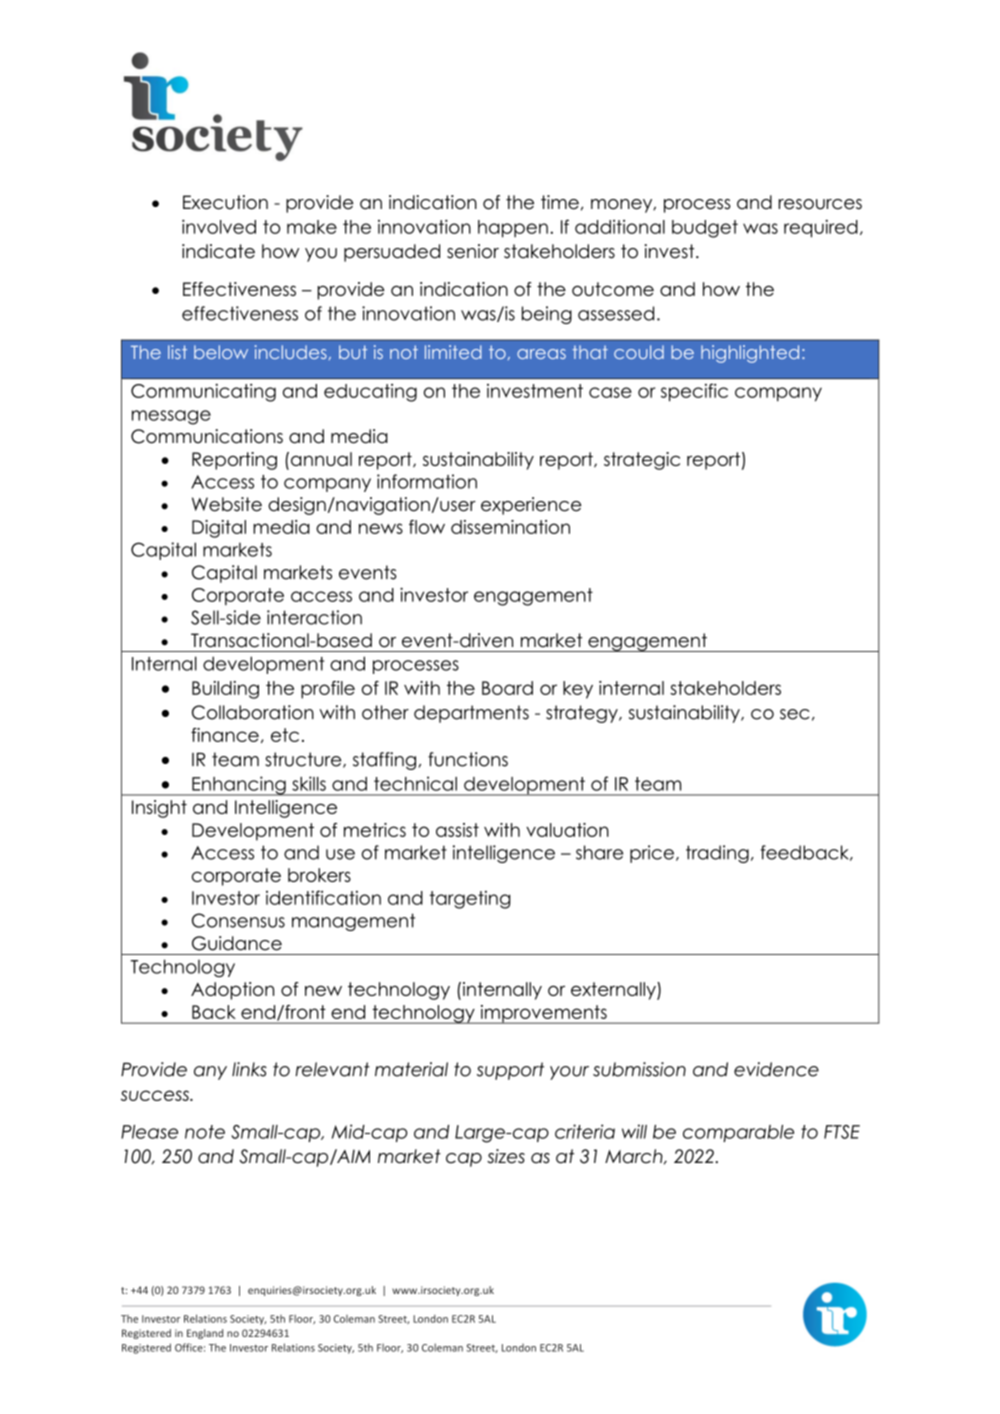 This image has height=1414, width=1000. I want to click on functions, so click(468, 759).
